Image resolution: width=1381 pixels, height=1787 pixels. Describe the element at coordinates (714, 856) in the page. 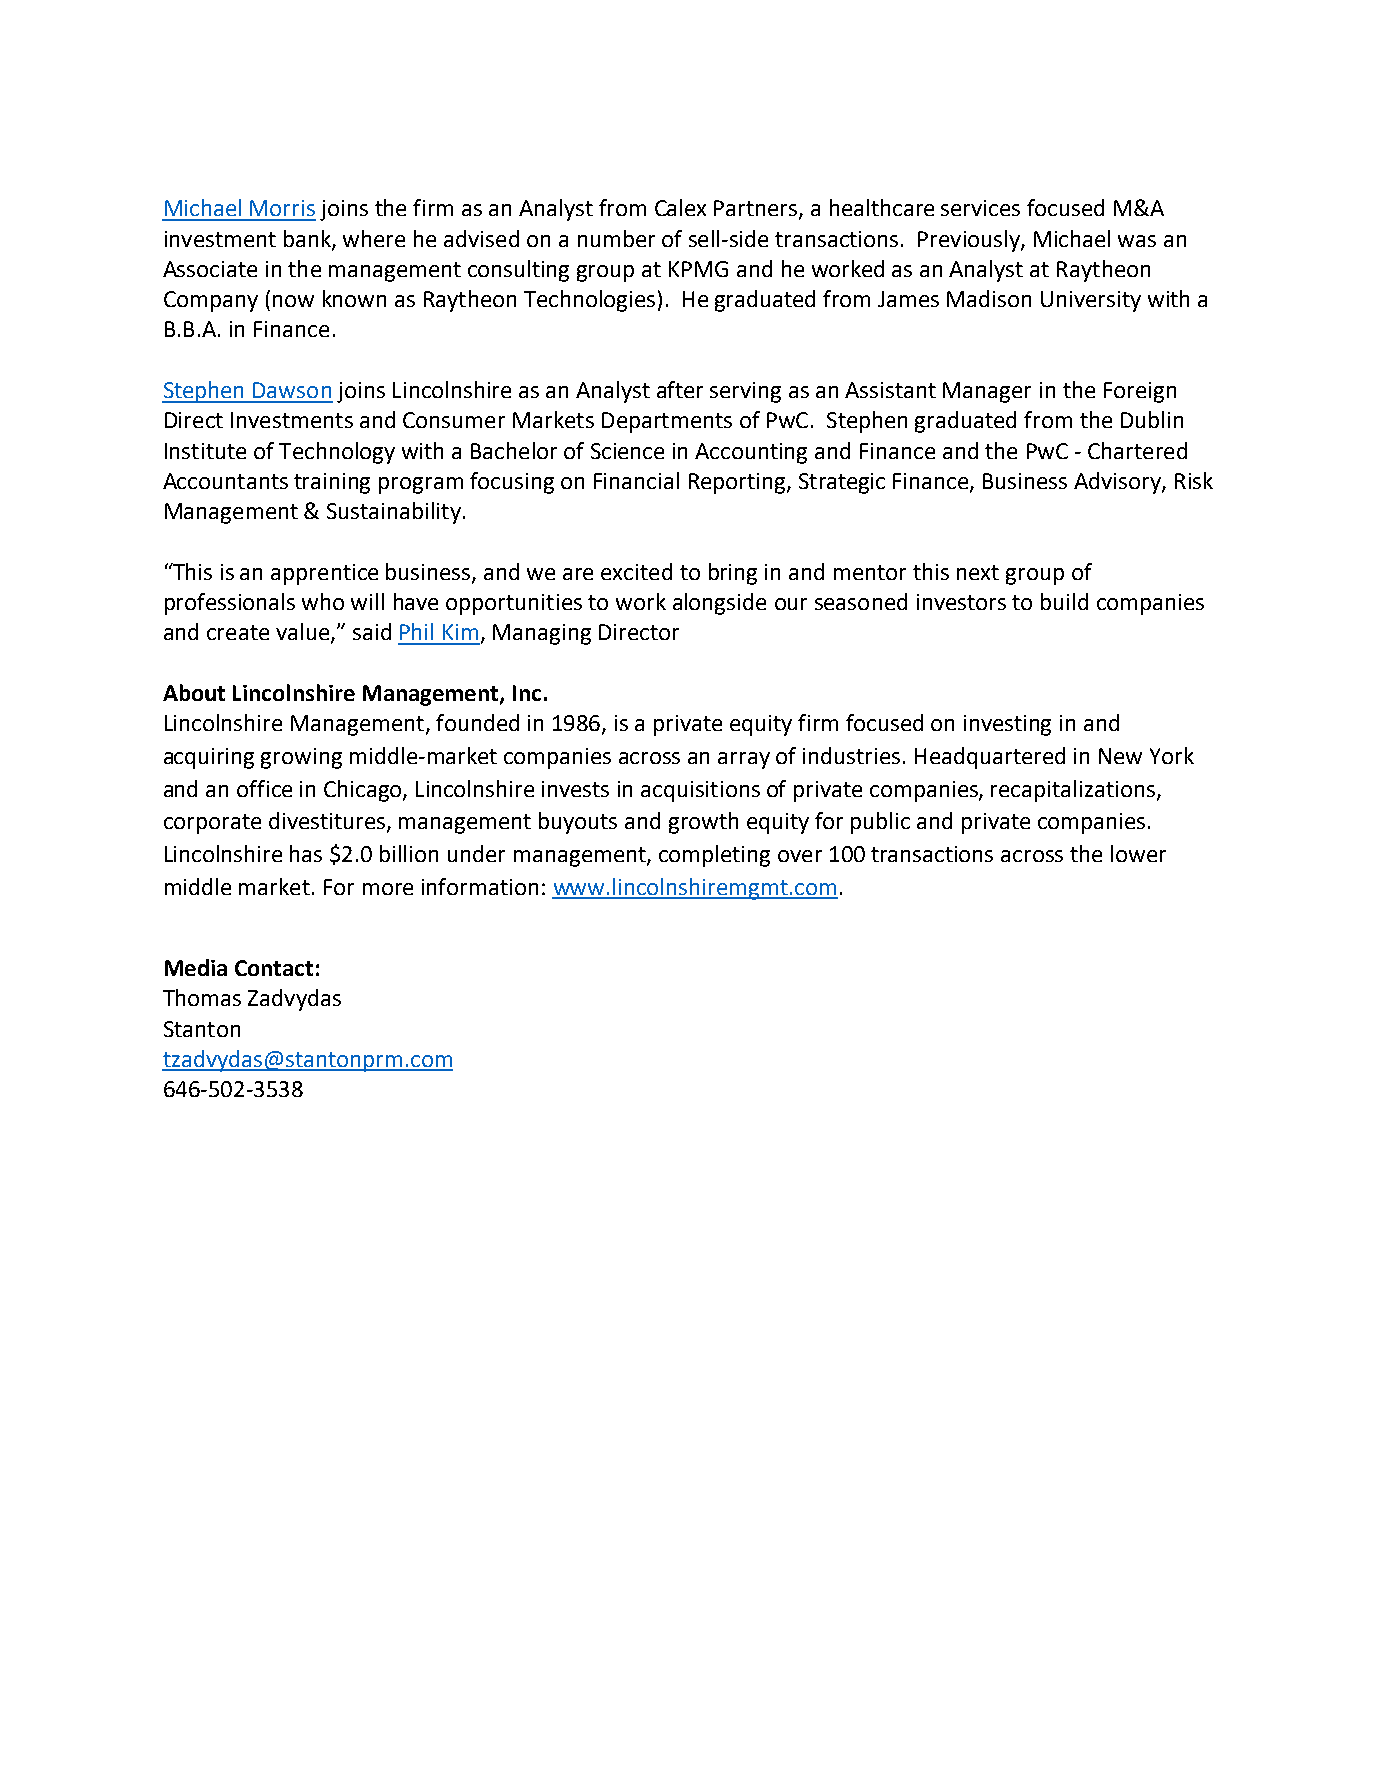

I see `completing` at that location.
